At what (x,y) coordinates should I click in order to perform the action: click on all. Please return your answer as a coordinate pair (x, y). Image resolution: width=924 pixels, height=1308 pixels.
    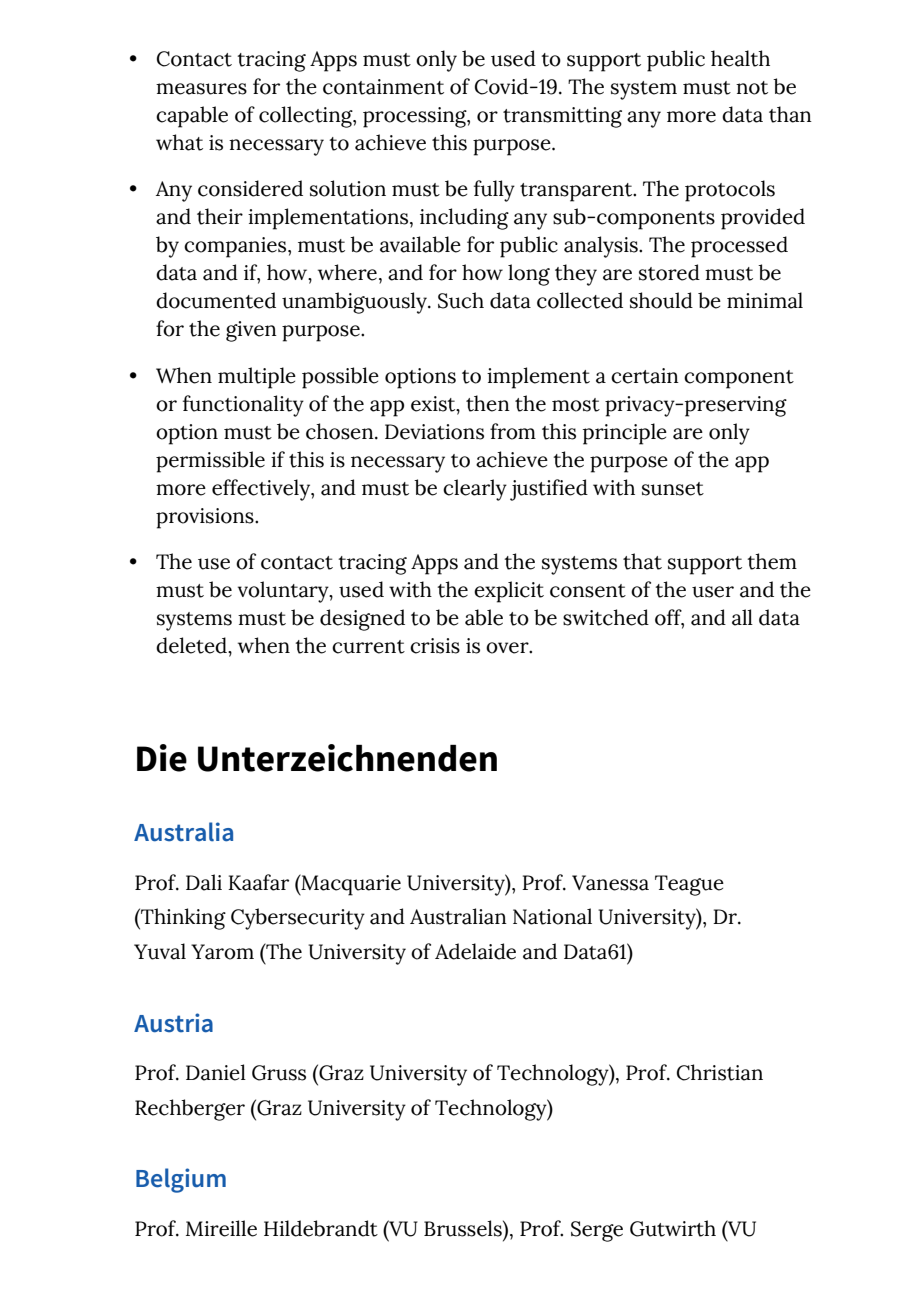
    Looking at the image, I should click on (742, 617).
